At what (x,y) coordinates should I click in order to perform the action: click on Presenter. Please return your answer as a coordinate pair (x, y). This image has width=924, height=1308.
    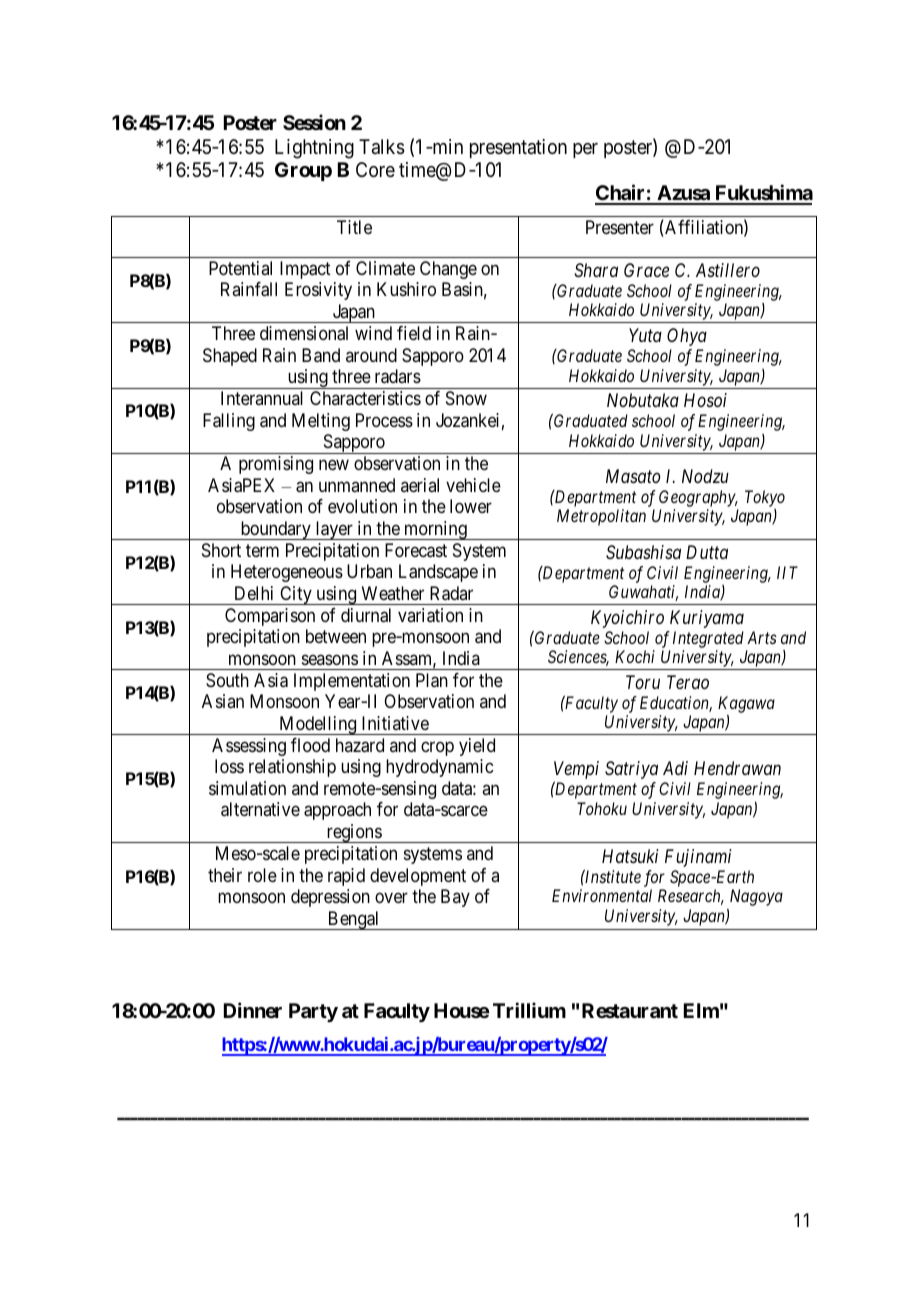
    Looking at the image, I should click on (620, 227).
